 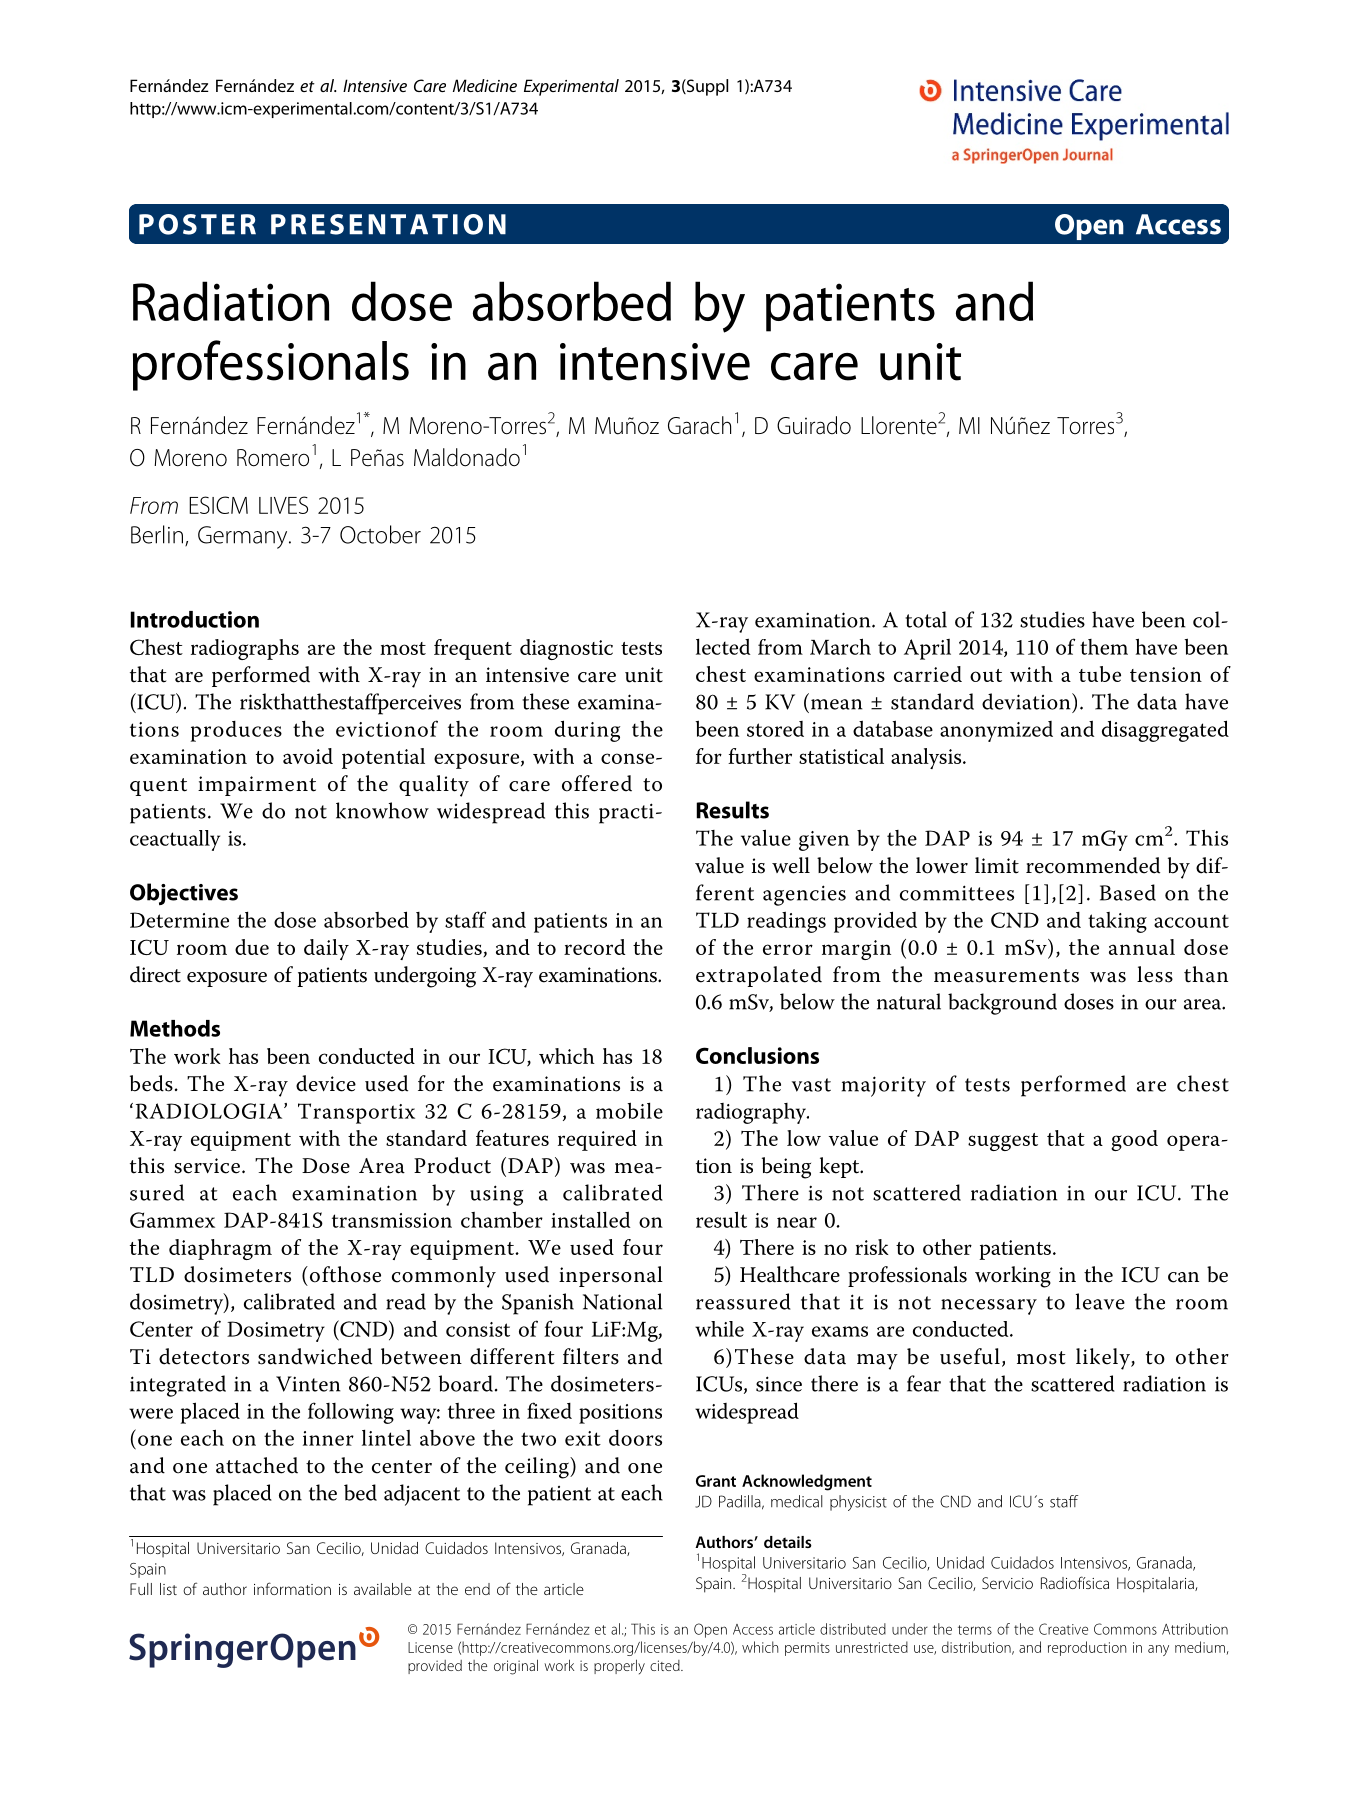 I want to click on list, so click(x=168, y=1589).
